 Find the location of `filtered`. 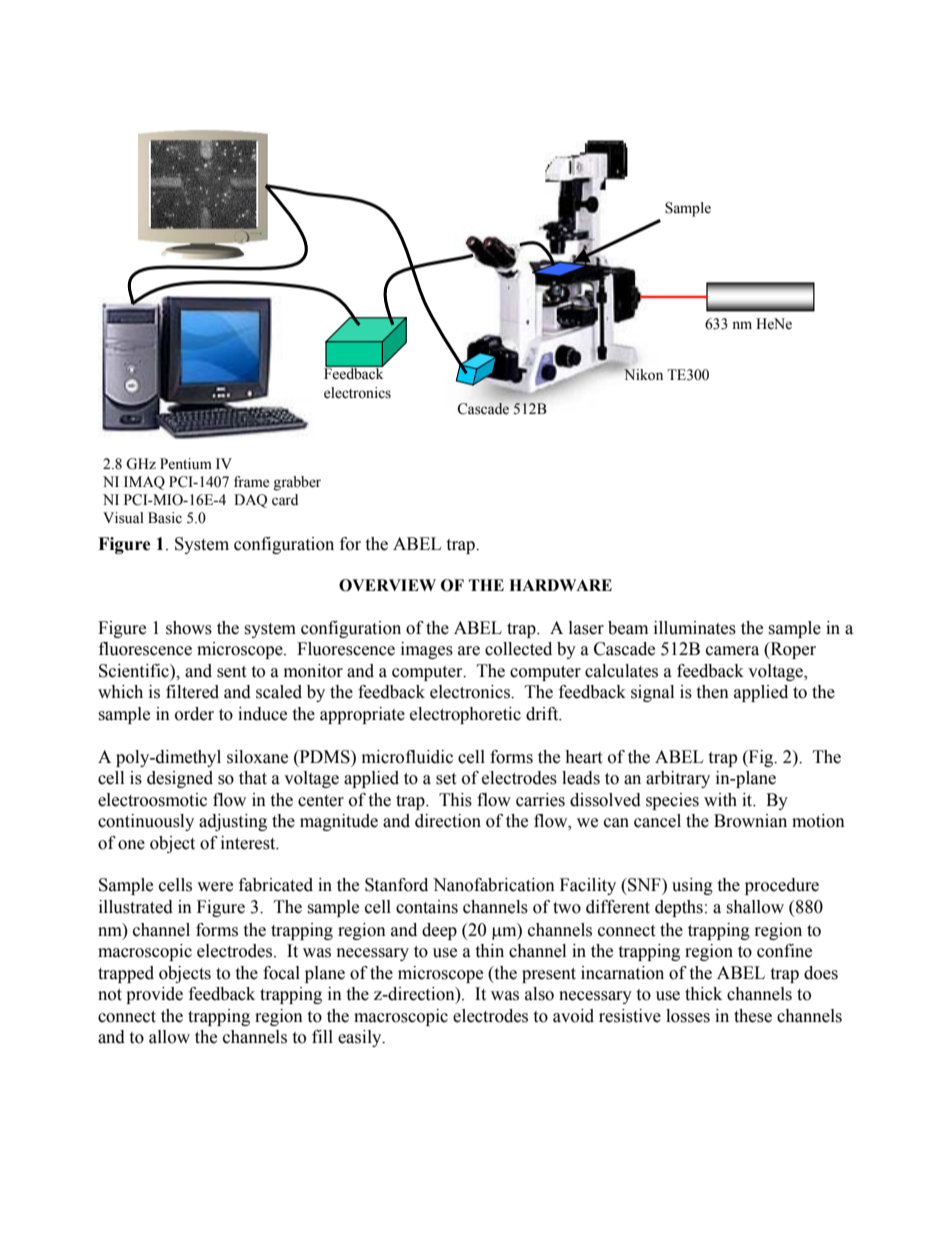

filtered is located at coordinates (192, 692).
